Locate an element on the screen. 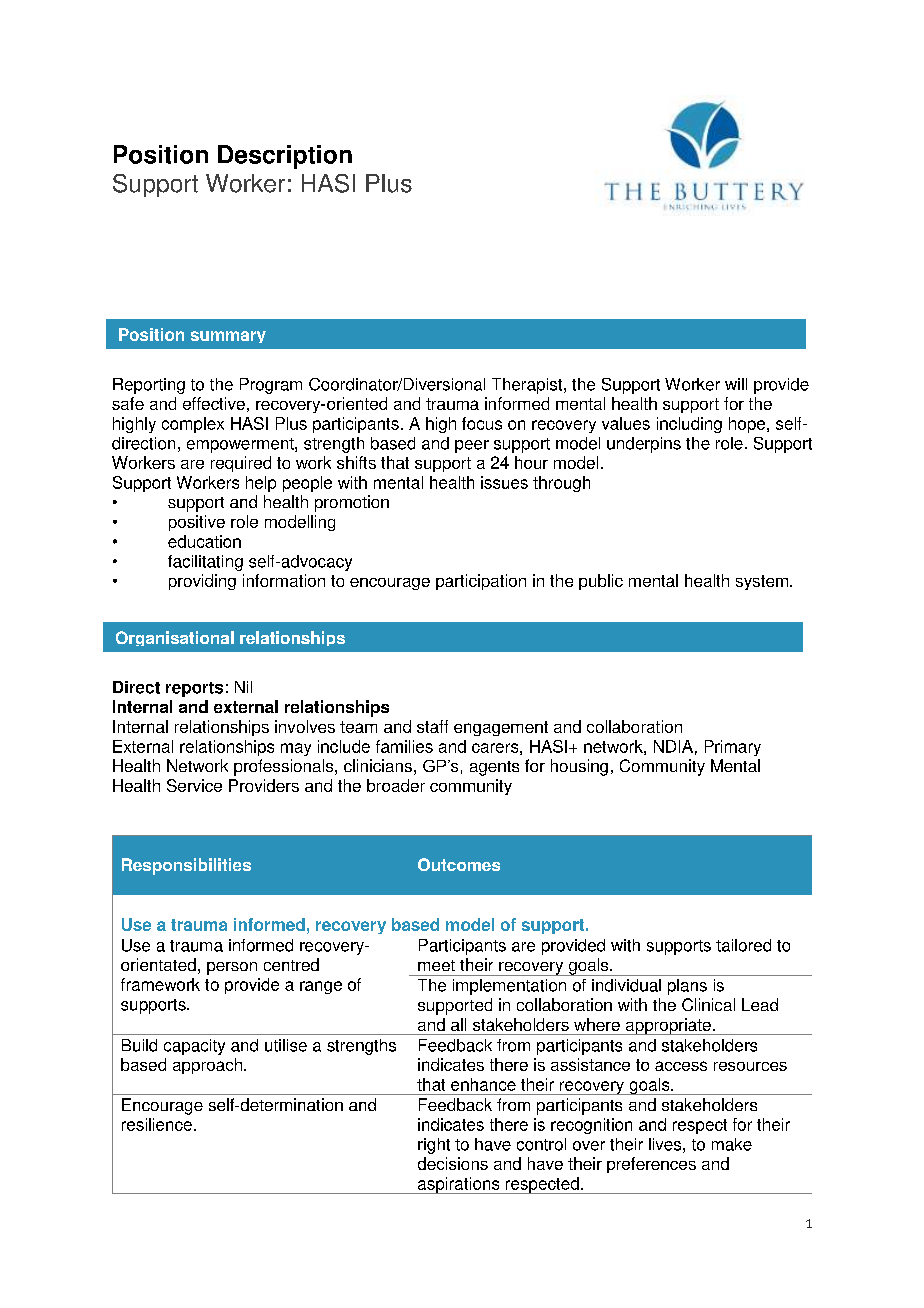 The width and height of the screenshot is (924, 1308). Description is located at coordinates (285, 157).
